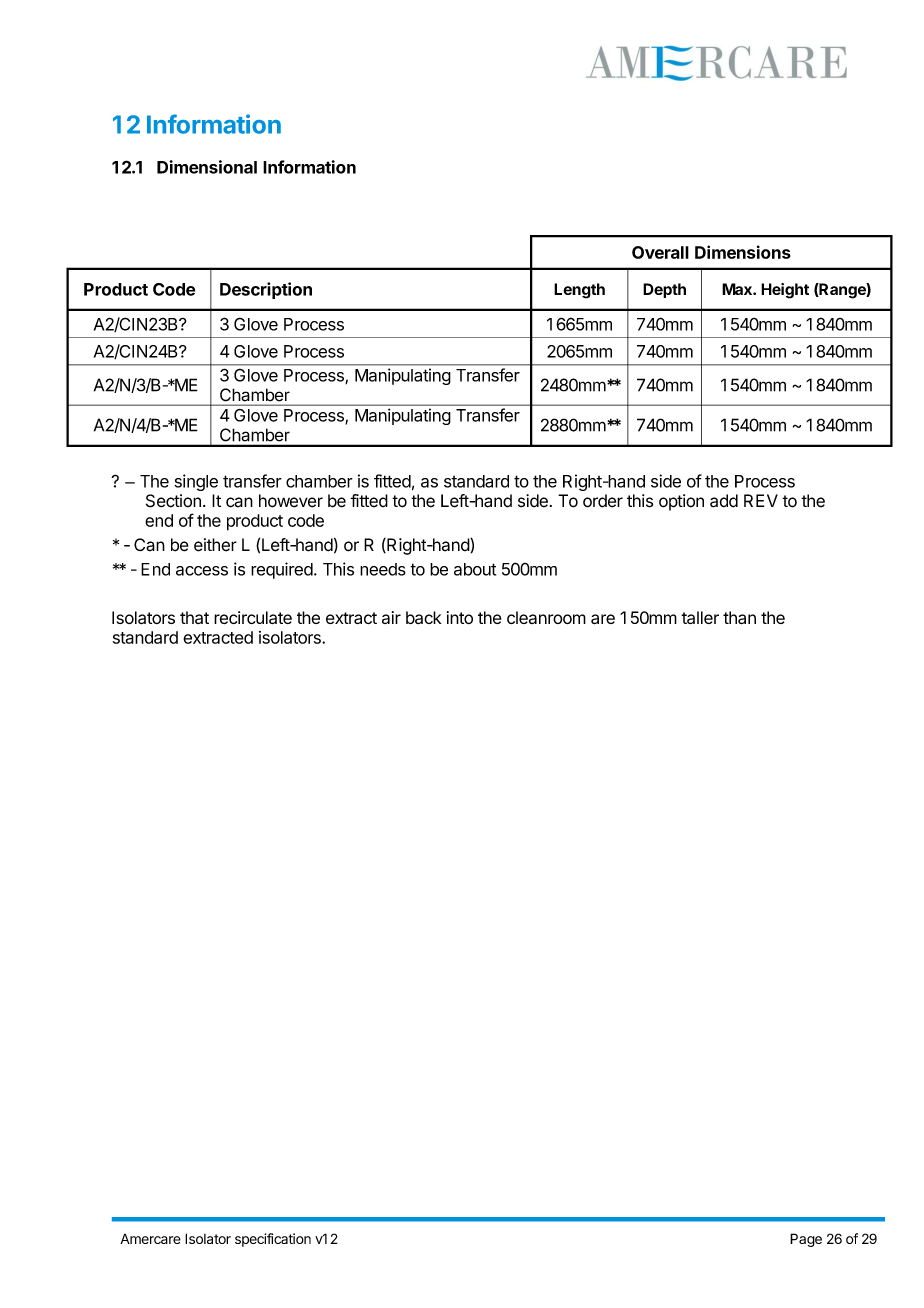 This page has height=1308, width=924. I want to click on specification, so click(273, 1240).
